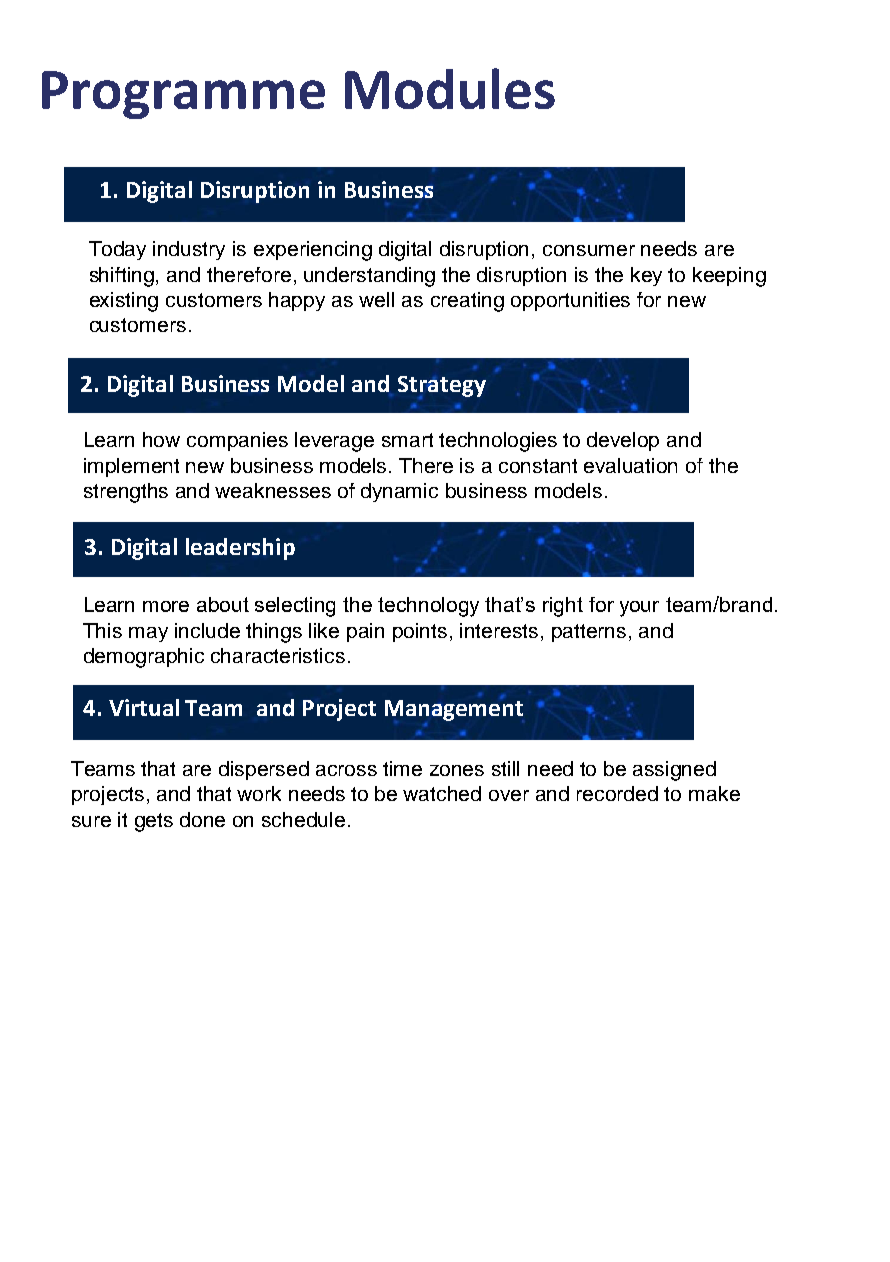 This image has height=1262, width=890. What do you see at coordinates (630, 465) in the image?
I see `evaluation` at bounding box center [630, 465].
